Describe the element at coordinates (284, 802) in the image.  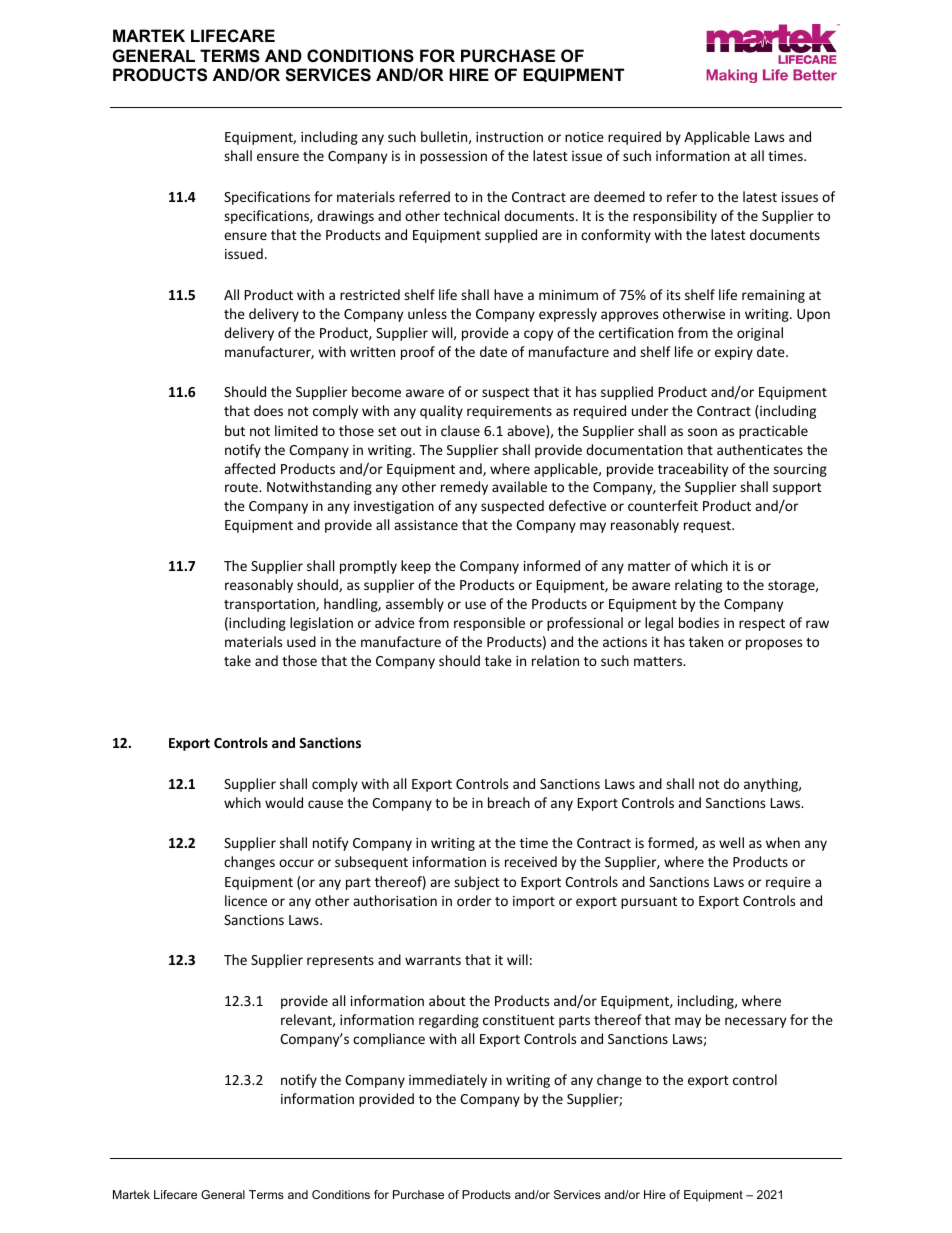
I see `would` at that location.
